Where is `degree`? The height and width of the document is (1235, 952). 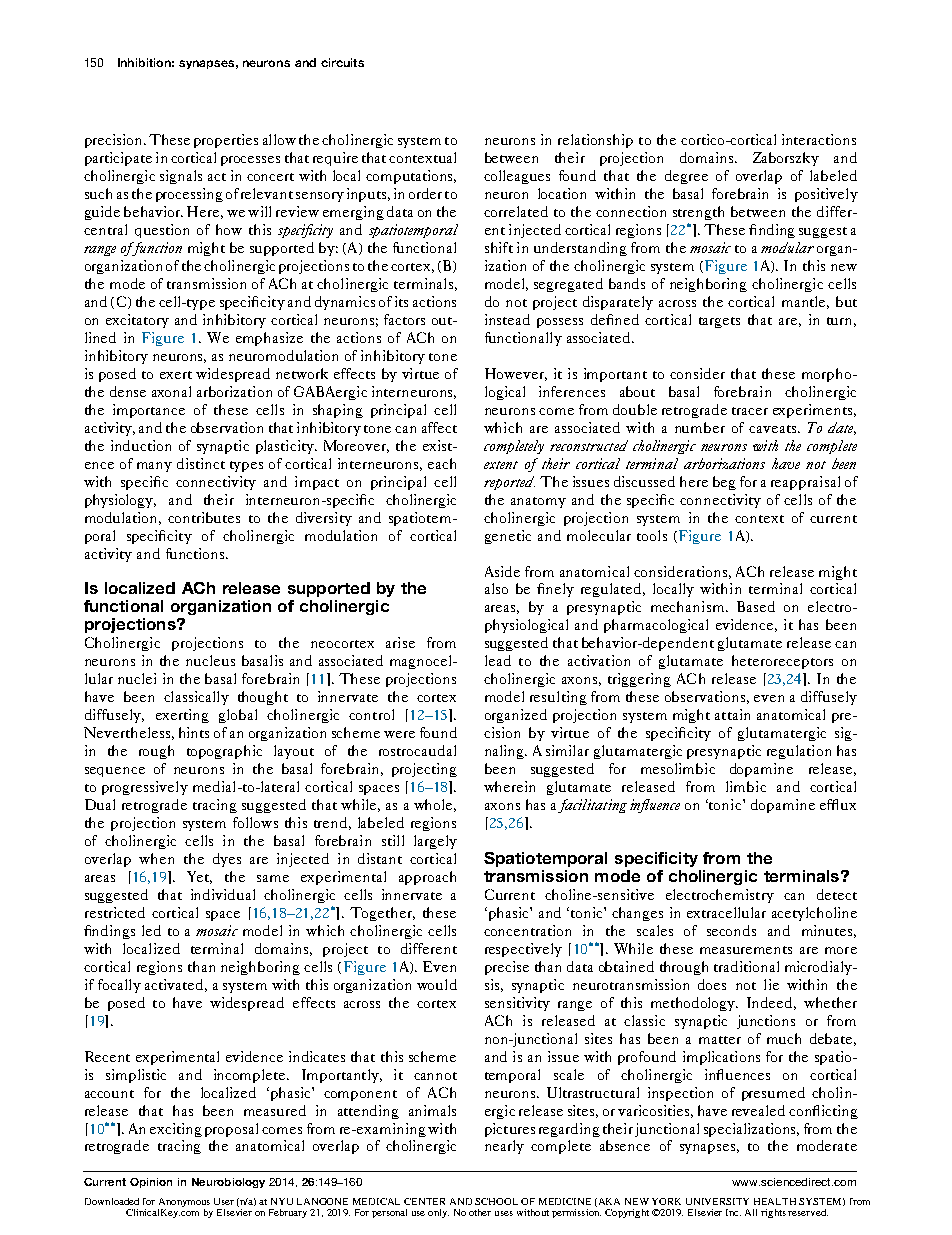 degree is located at coordinates (686, 177).
